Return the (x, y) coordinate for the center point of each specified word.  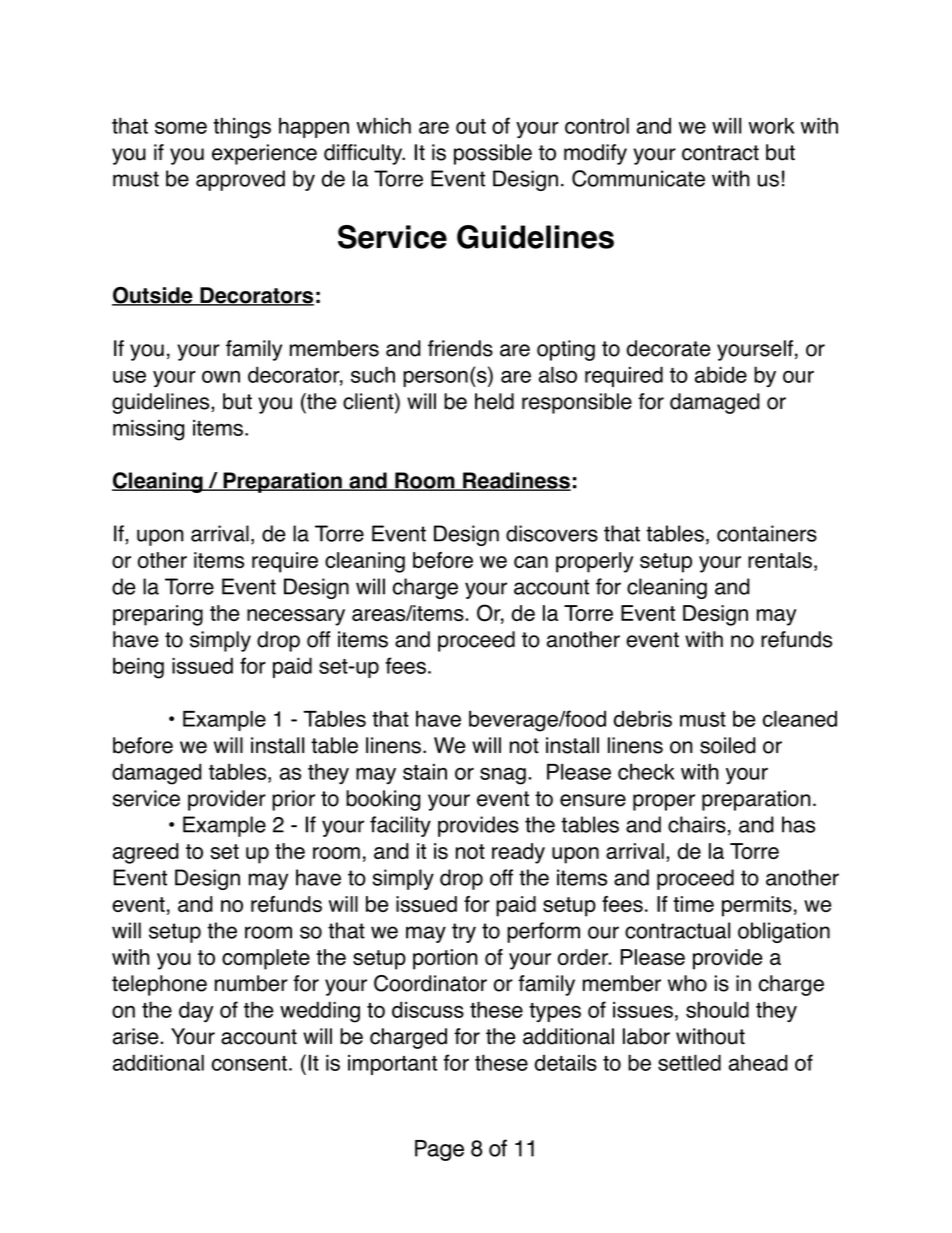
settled (689, 1062)
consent (249, 1063)
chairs (697, 824)
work (772, 126)
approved (240, 180)
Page (439, 1150)
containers (767, 533)
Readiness (516, 481)
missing (148, 430)
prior (293, 800)
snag (503, 776)
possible (493, 154)
